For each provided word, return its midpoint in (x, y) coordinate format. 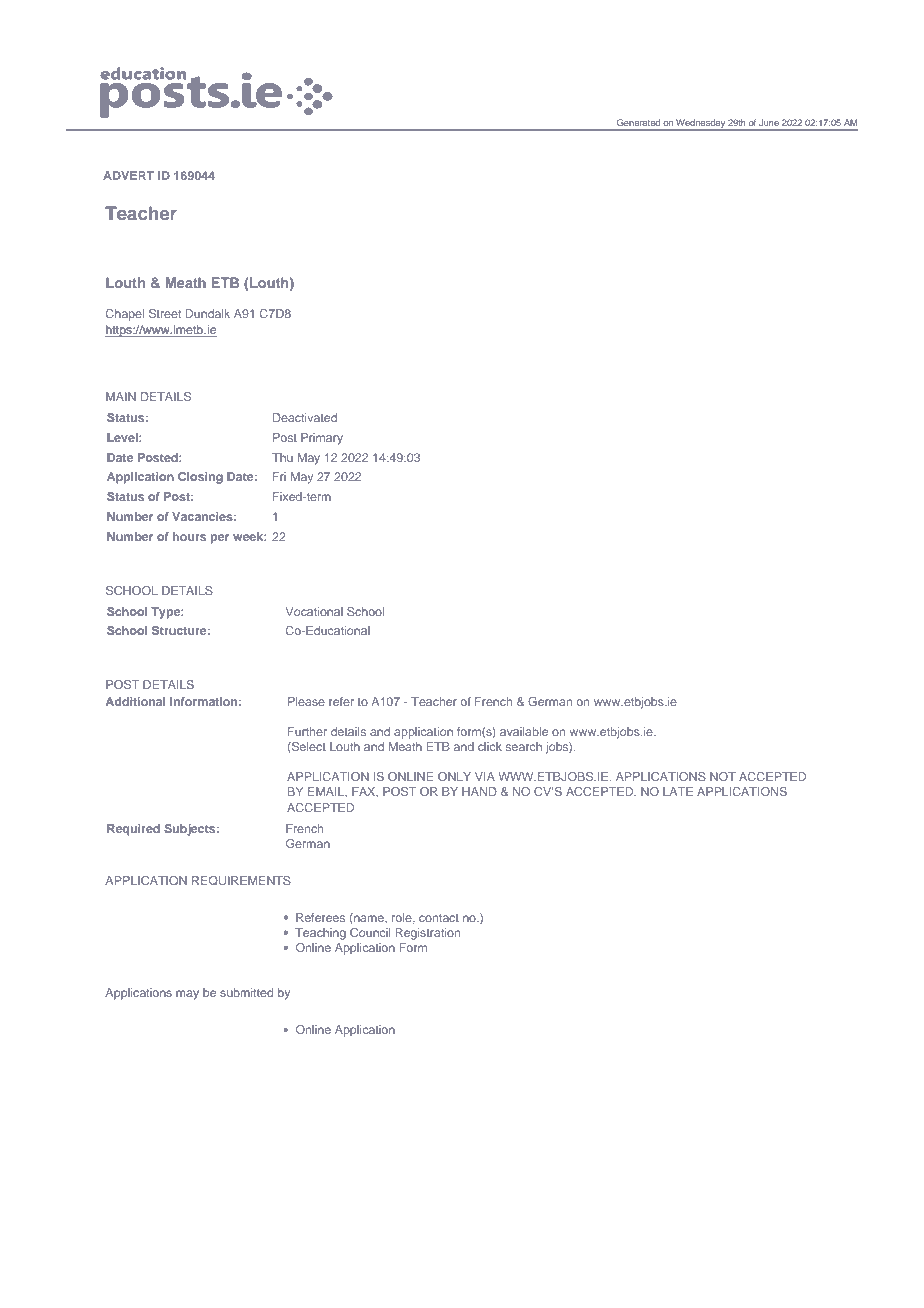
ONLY (454, 776)
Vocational (314, 611)
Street (165, 313)
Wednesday (700, 125)
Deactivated (305, 417)
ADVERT (128, 175)
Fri (279, 476)
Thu (282, 457)
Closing (200, 478)
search (524, 746)
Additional (136, 701)
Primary (322, 439)
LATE (678, 791)
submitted (246, 992)
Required (133, 830)
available (524, 731)
